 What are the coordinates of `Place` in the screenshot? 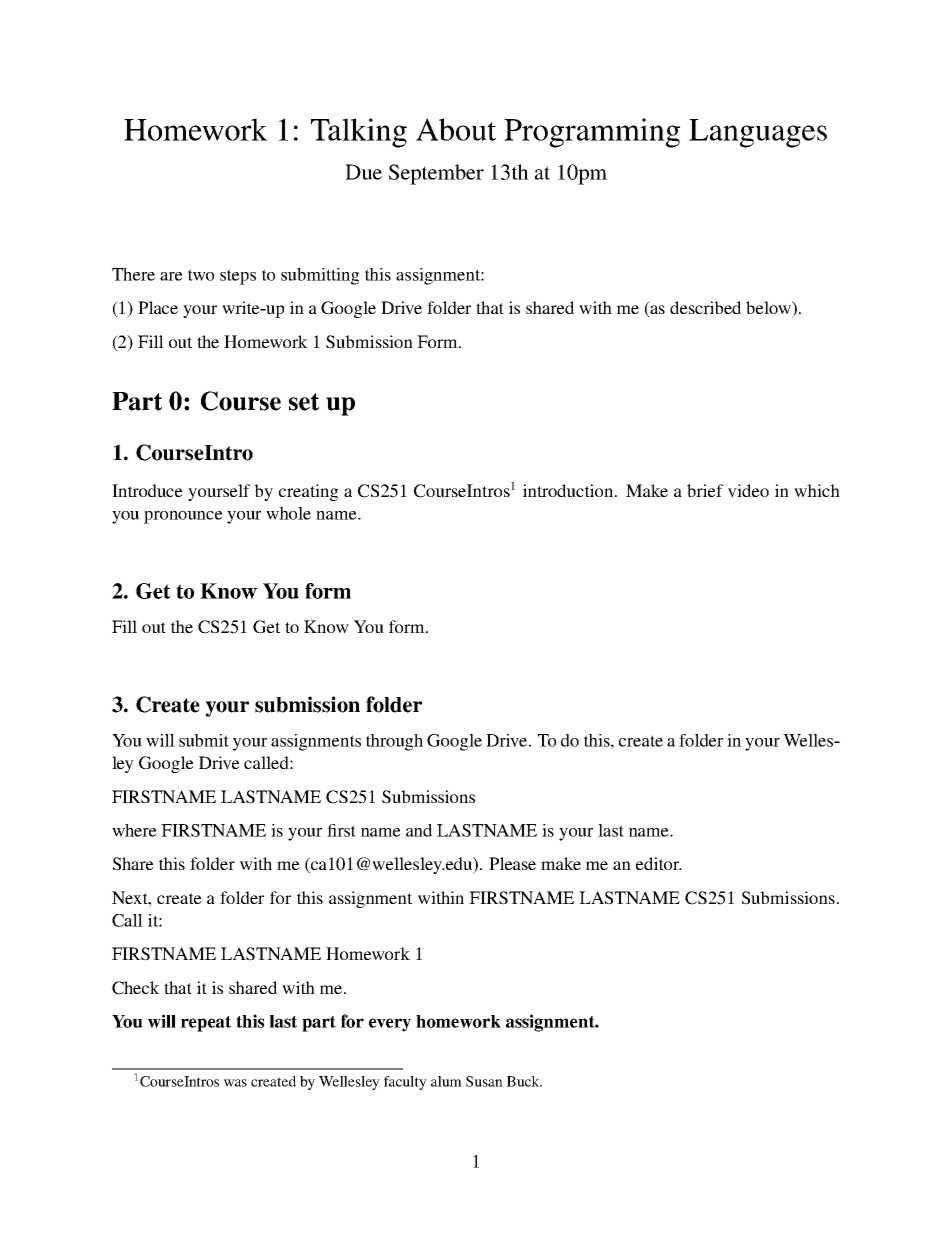 It's located at (158, 307).
